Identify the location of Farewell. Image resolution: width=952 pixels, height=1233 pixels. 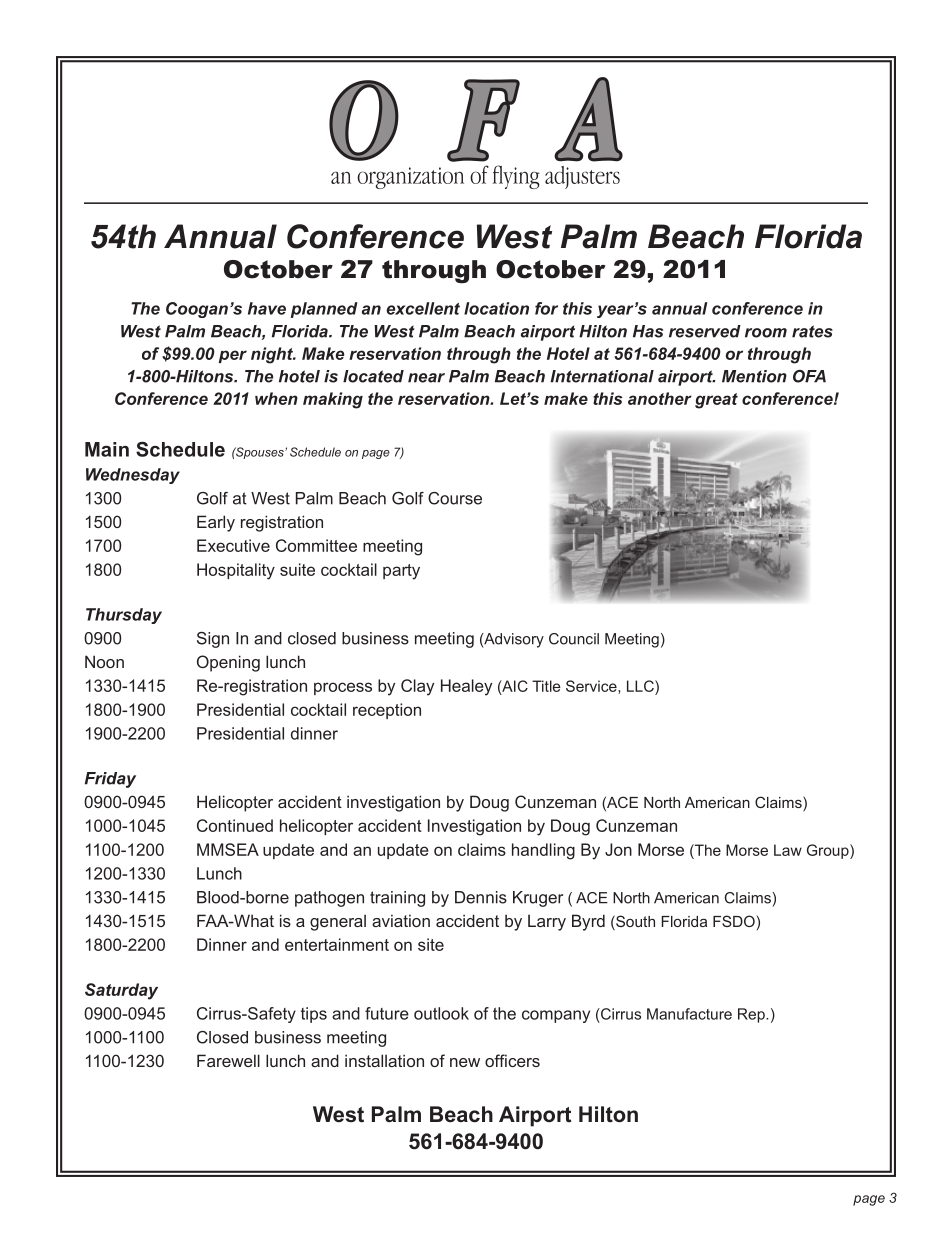
(228, 1060).
